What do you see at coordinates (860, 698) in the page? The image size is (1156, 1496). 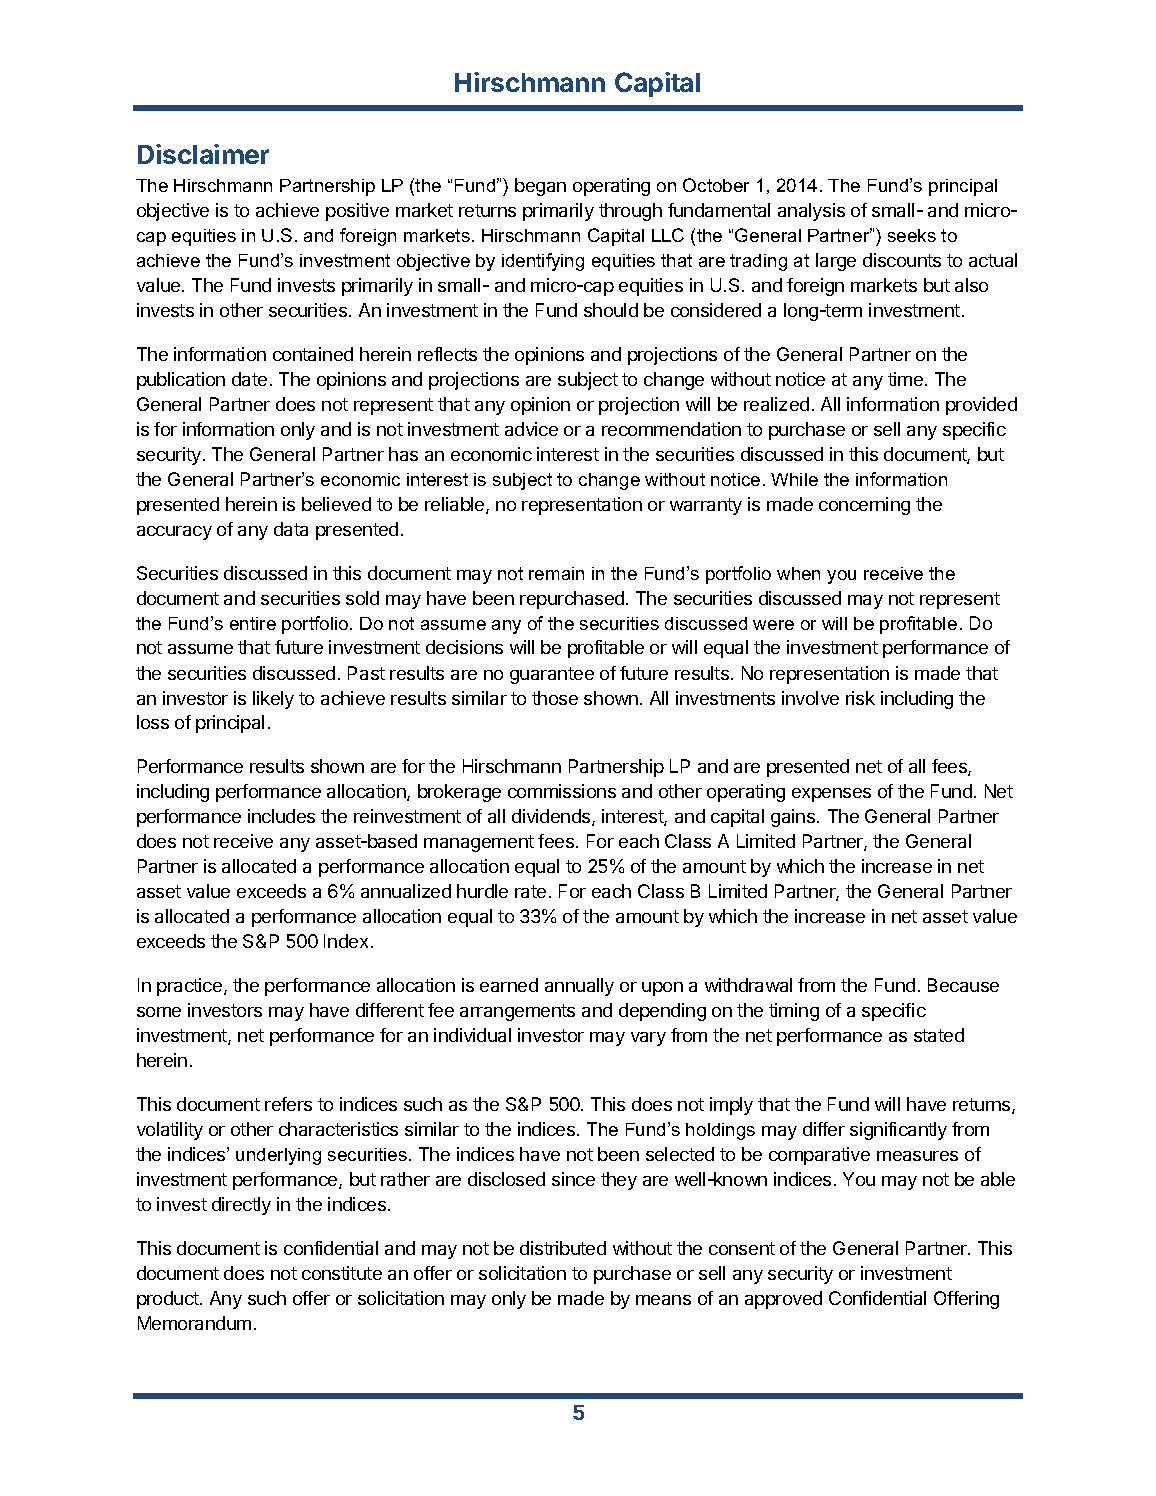 I see `risk` at bounding box center [860, 698].
